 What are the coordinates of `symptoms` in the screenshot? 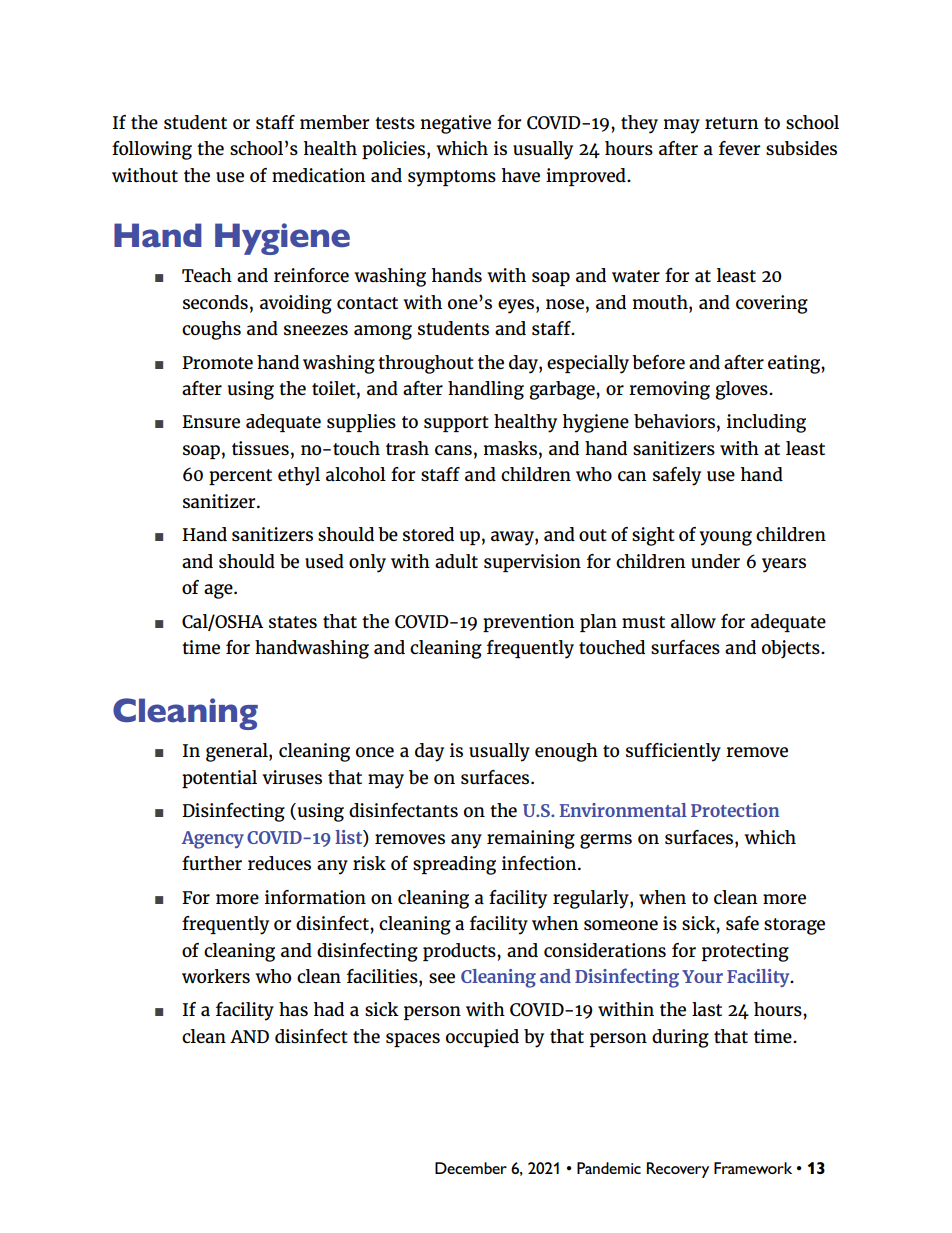 It's located at (452, 178).
